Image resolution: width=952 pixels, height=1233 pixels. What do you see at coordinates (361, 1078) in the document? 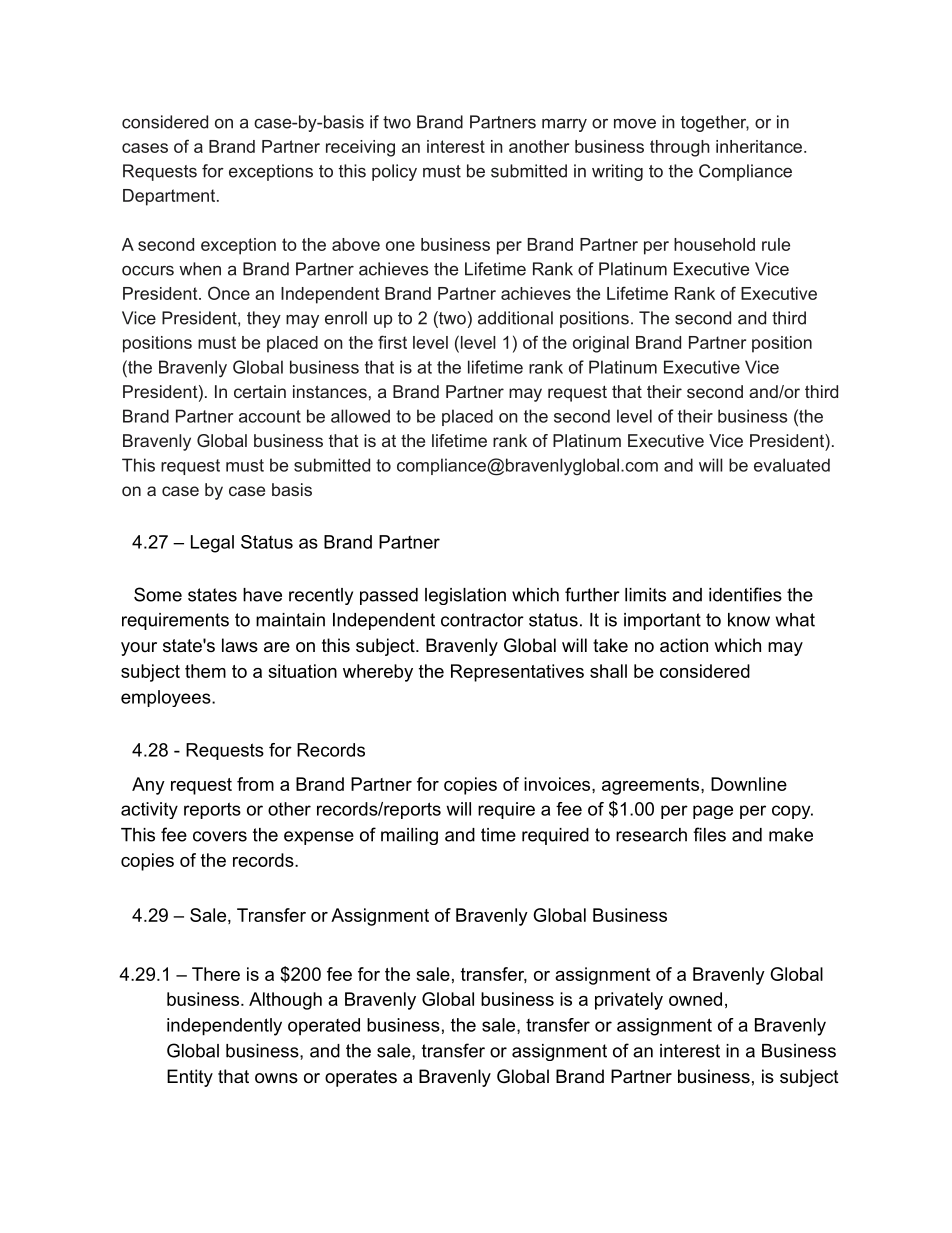
I see `operates` at bounding box center [361, 1078].
